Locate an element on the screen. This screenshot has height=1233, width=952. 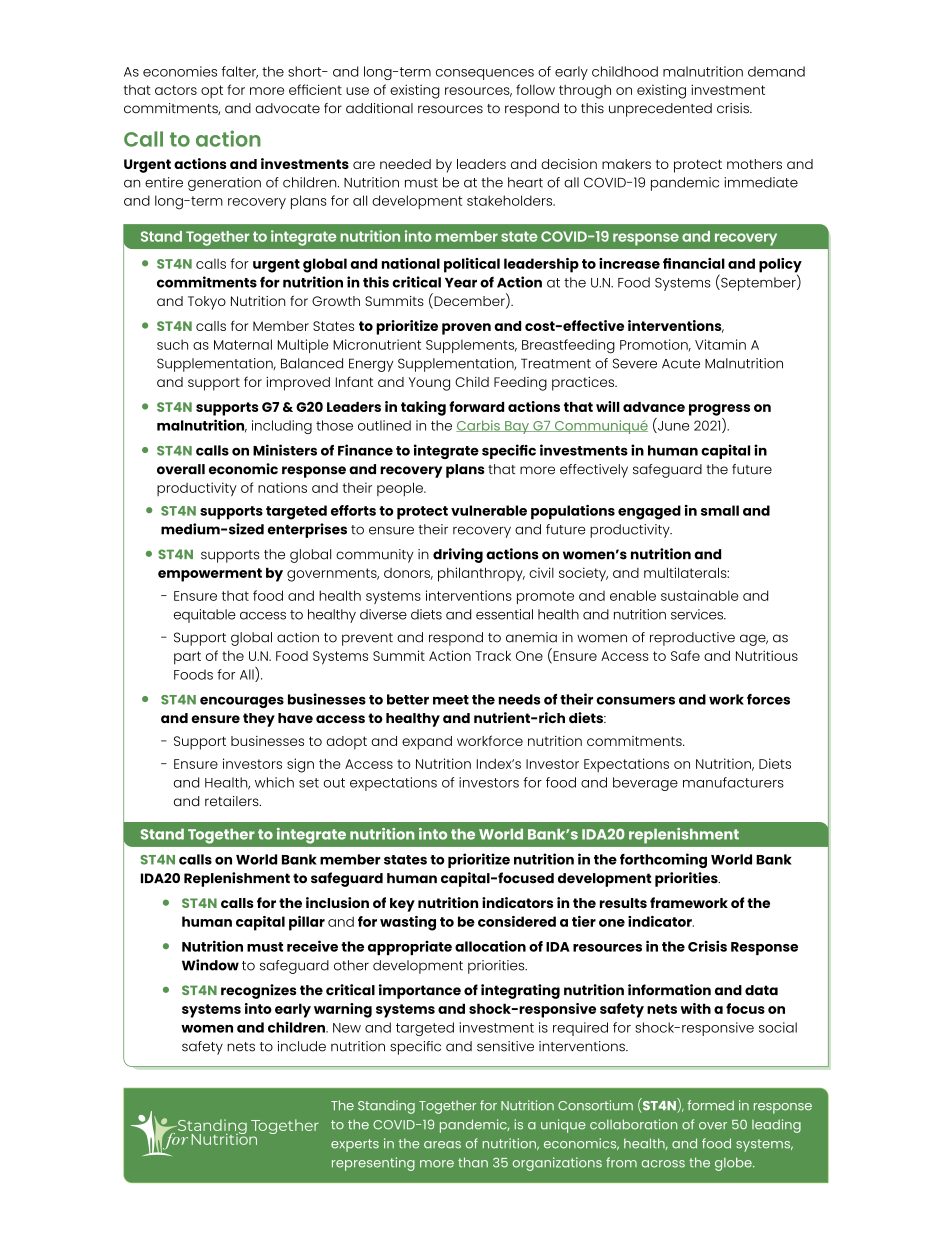
areas is located at coordinates (442, 1145).
